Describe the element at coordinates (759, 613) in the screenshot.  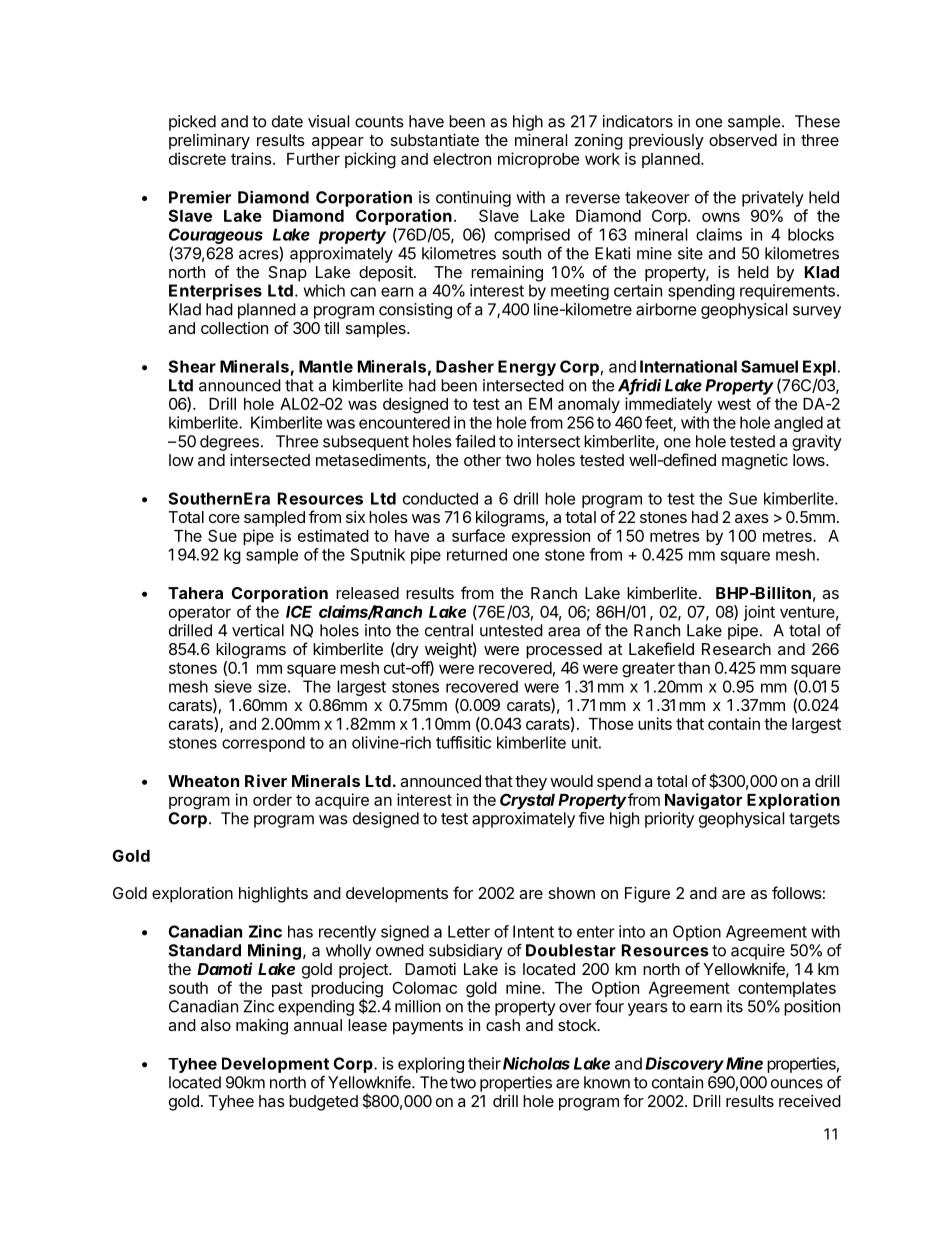
I see `joint` at that location.
